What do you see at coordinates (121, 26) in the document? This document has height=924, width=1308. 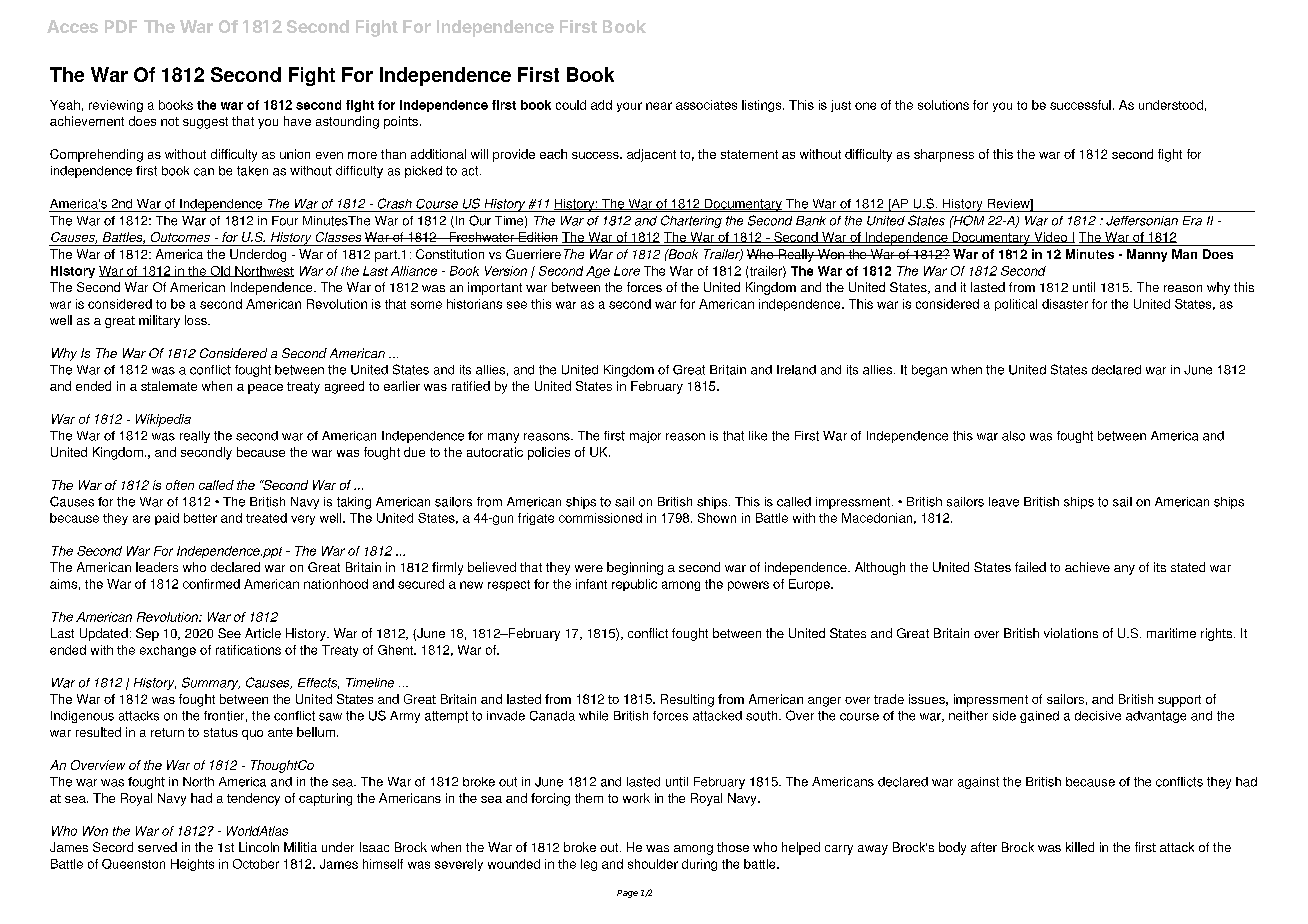 I see `PDF` at bounding box center [121, 26].
